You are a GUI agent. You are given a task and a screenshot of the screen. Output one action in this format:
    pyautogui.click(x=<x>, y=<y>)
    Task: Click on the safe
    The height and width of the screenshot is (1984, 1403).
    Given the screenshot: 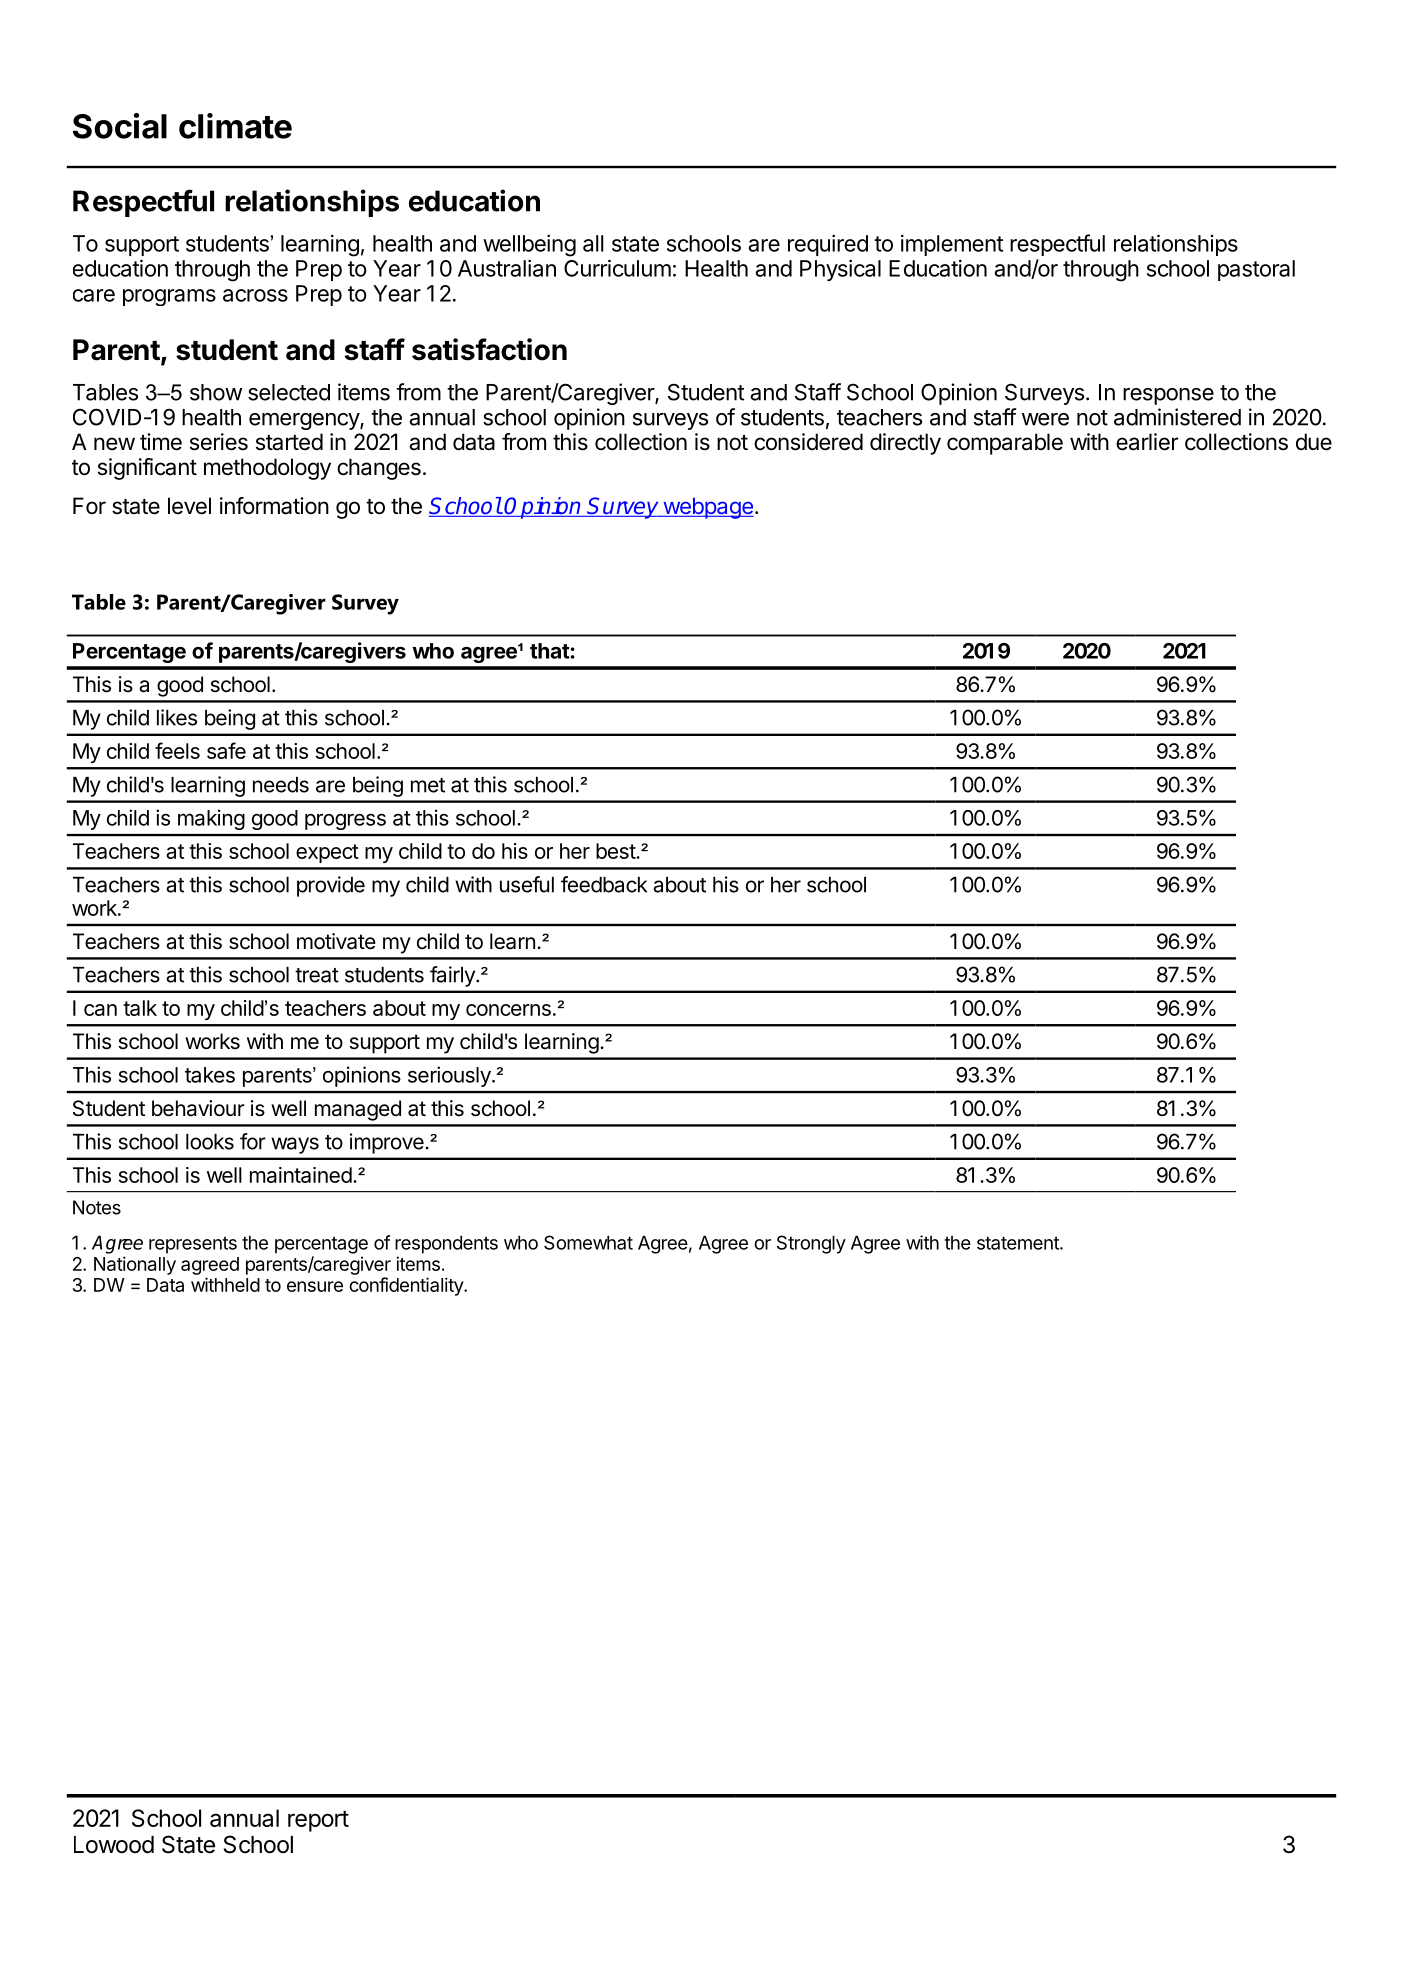 What is the action you would take?
    pyautogui.click(x=226, y=750)
